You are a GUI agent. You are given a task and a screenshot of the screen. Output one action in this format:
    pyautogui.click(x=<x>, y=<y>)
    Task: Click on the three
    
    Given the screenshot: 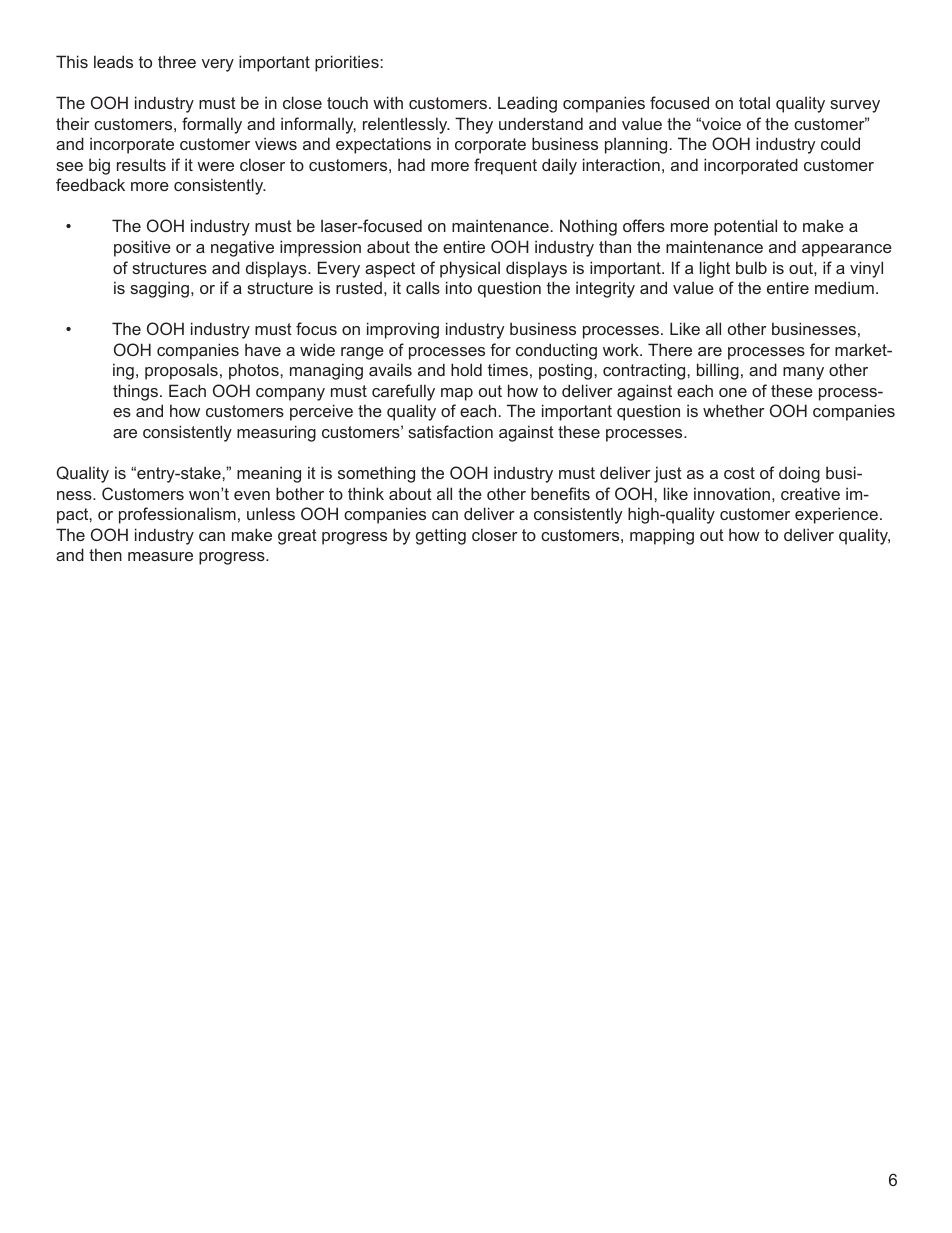 What is the action you would take?
    pyautogui.click(x=177, y=61)
